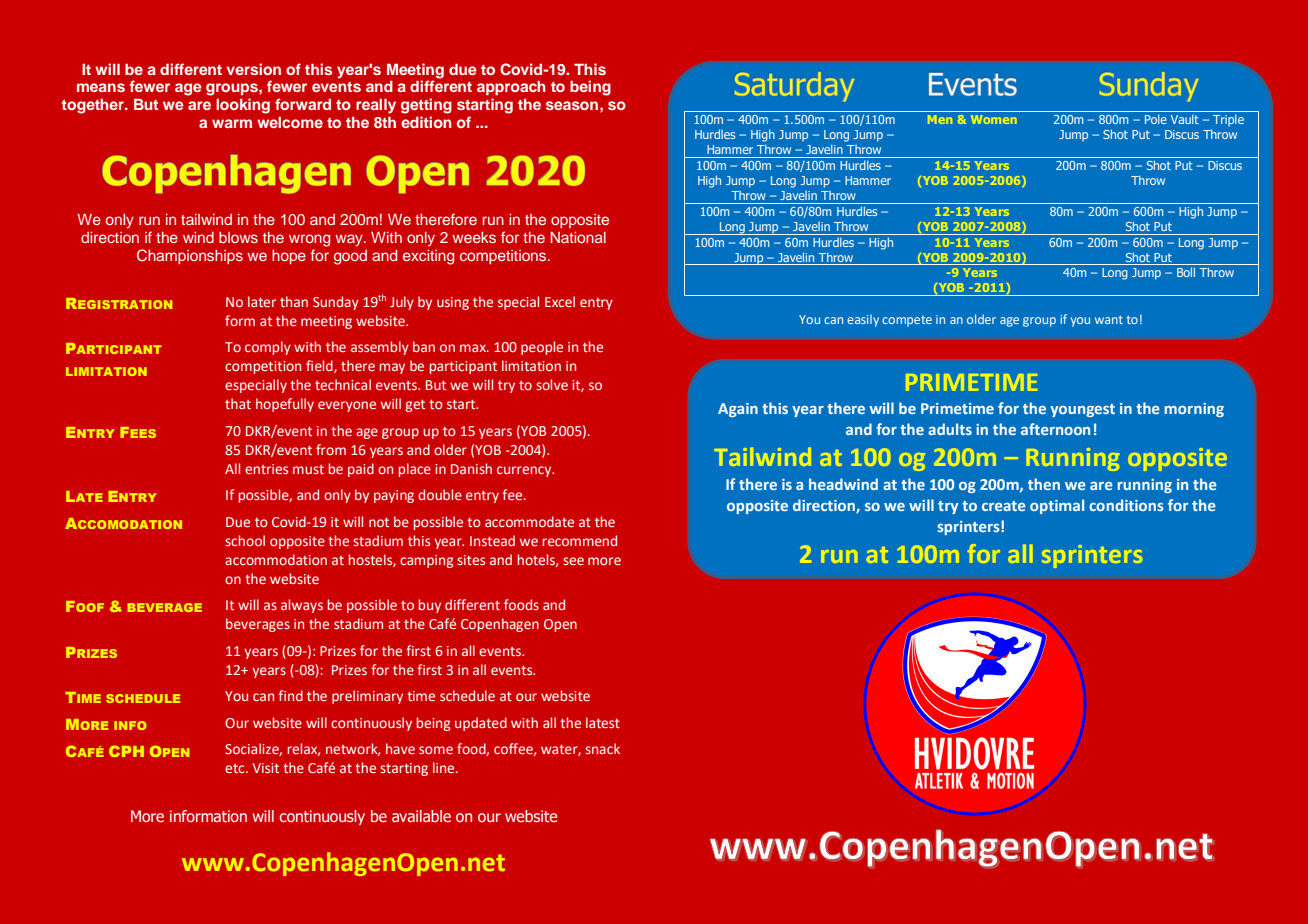  I want to click on looking, so click(243, 106).
